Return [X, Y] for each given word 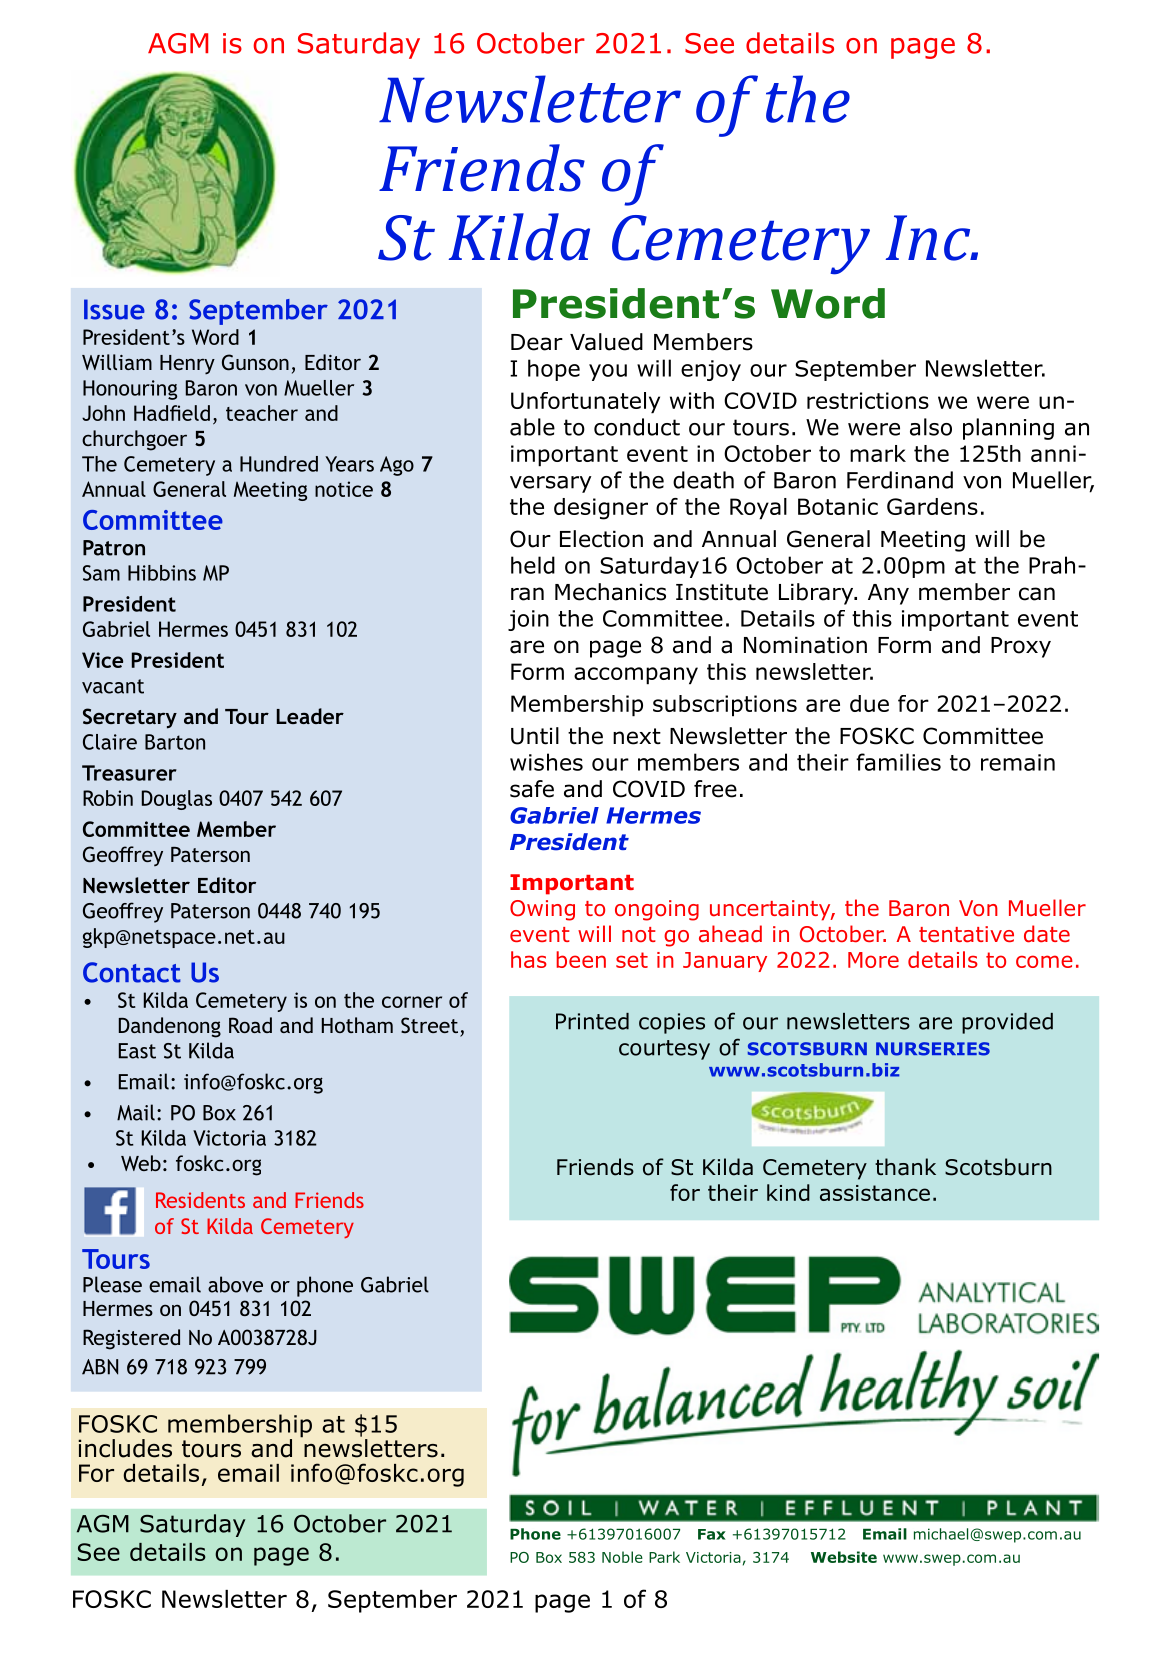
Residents [200, 1200]
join [528, 620]
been [581, 959]
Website [844, 1557]
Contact [132, 972]
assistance [875, 1193]
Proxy [1021, 647]
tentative [966, 934]
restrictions [868, 400]
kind [788, 1192]
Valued [606, 342]
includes [125, 1448]
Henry [187, 364]
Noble [622, 1557]
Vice [102, 660]
